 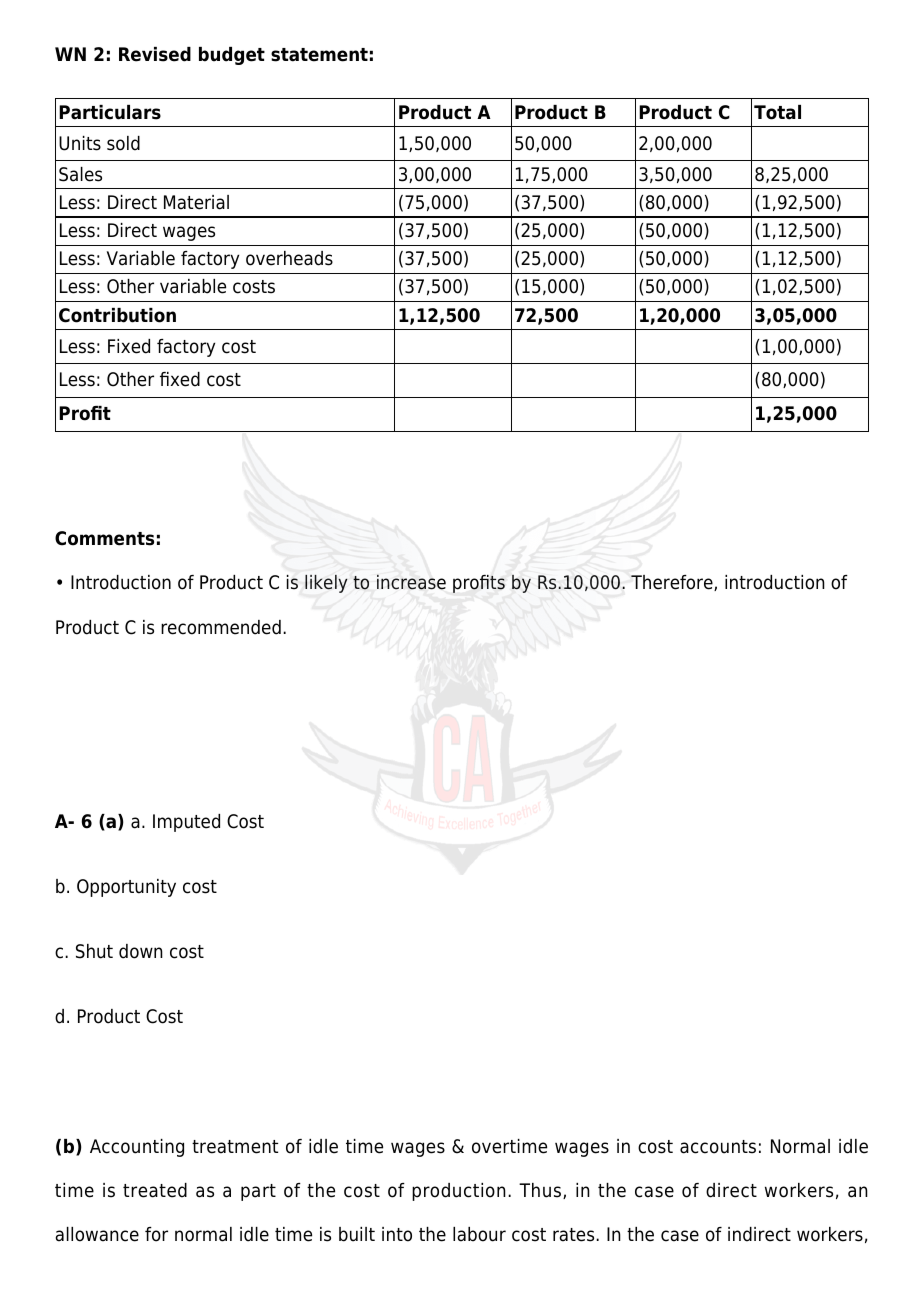 What do you see at coordinates (673, 583) in the screenshot?
I see `Therefore` at bounding box center [673, 583].
